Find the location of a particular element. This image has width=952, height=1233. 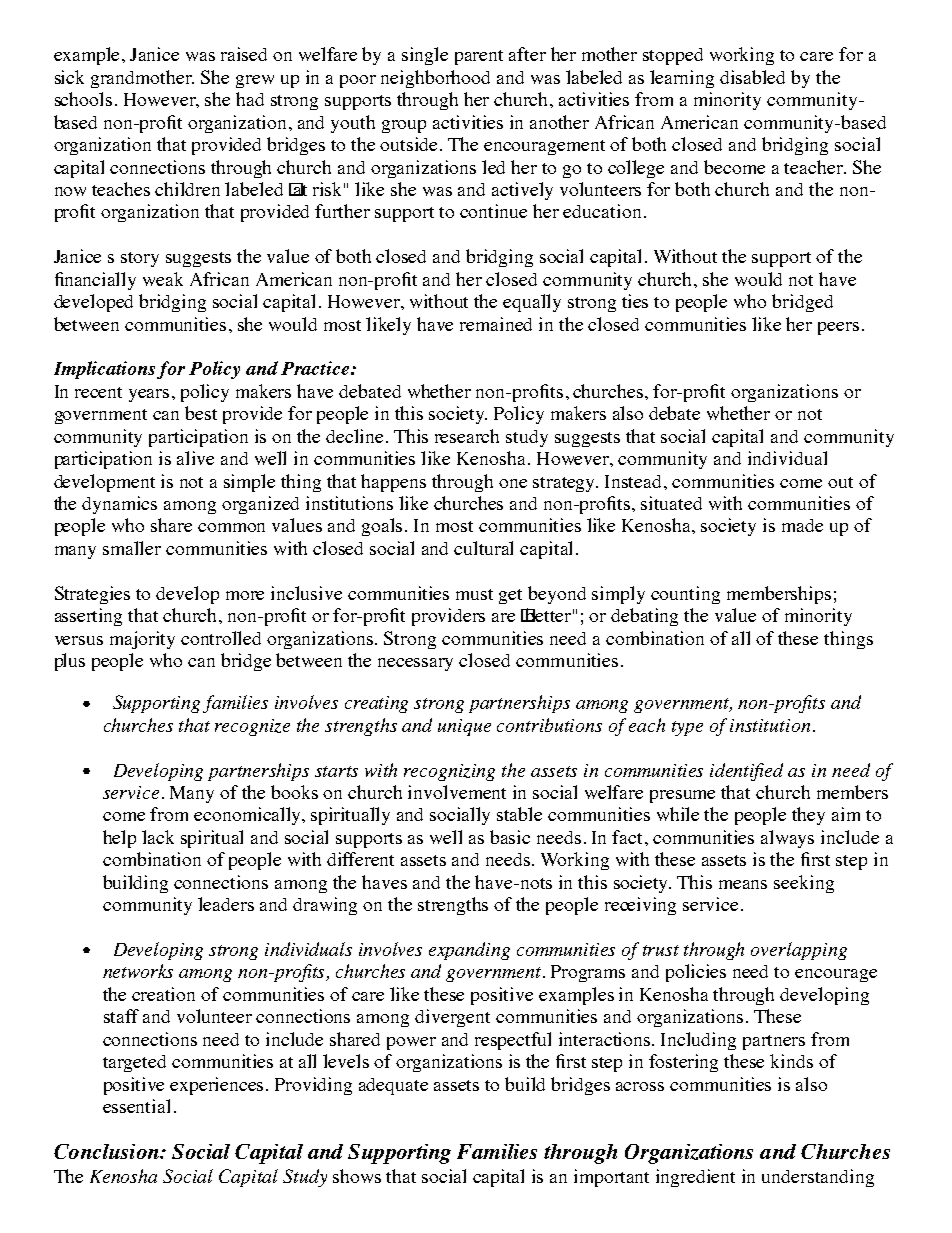

ingredient is located at coordinates (695, 1178).
